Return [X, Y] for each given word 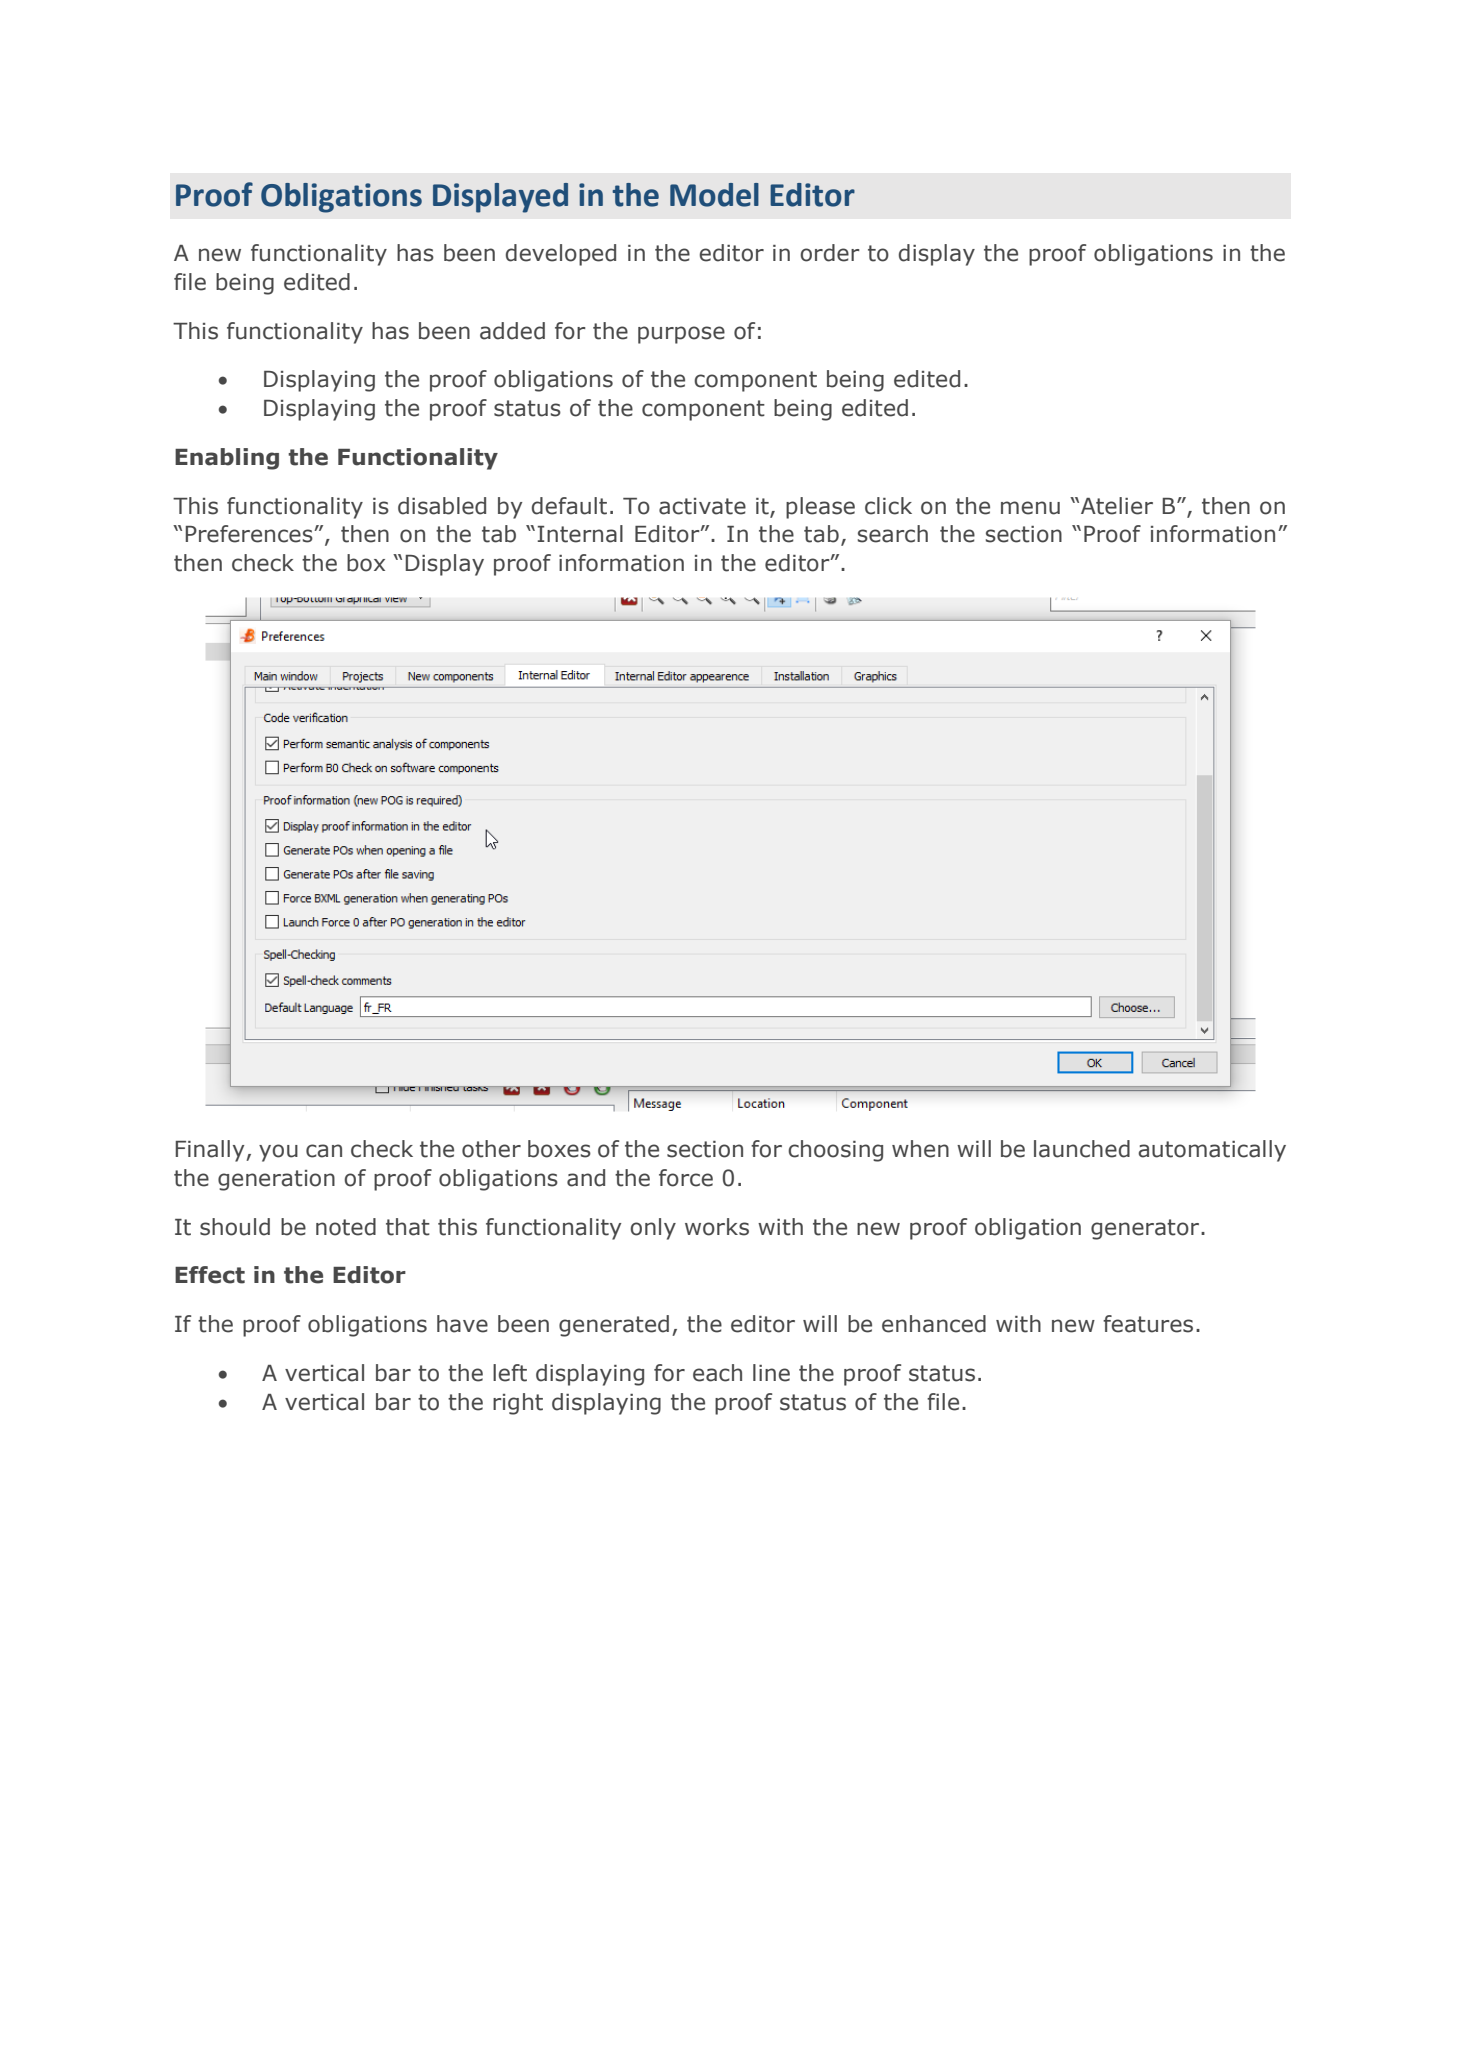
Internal [580, 534]
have [462, 1324]
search [893, 534]
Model [714, 195]
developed [561, 255]
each [717, 1373]
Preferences [250, 534]
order [830, 253]
